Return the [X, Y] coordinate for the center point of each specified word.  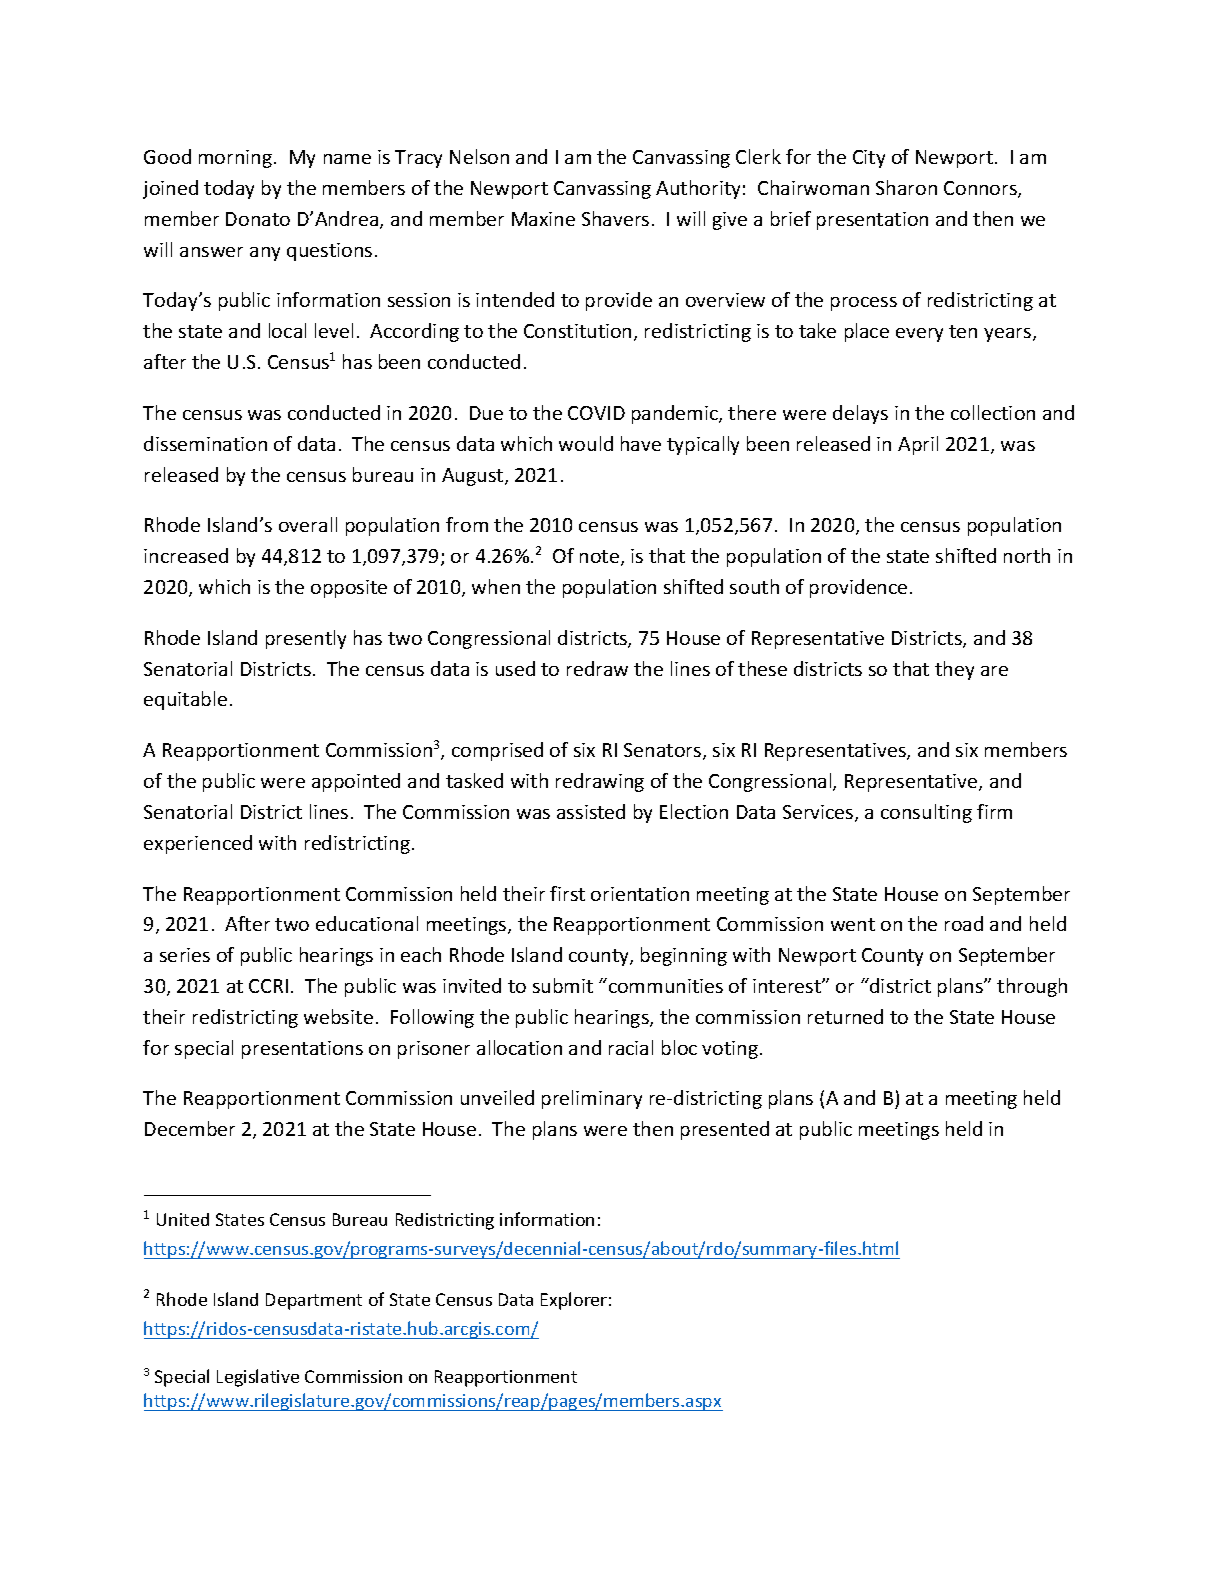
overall [308, 524]
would [586, 443]
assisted [591, 811]
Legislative [258, 1378]
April [918, 445]
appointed [356, 782]
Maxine [543, 219]
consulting [926, 813]
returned [845, 1016]
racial [631, 1047]
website [338, 1016]
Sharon [906, 187]
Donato [258, 219]
